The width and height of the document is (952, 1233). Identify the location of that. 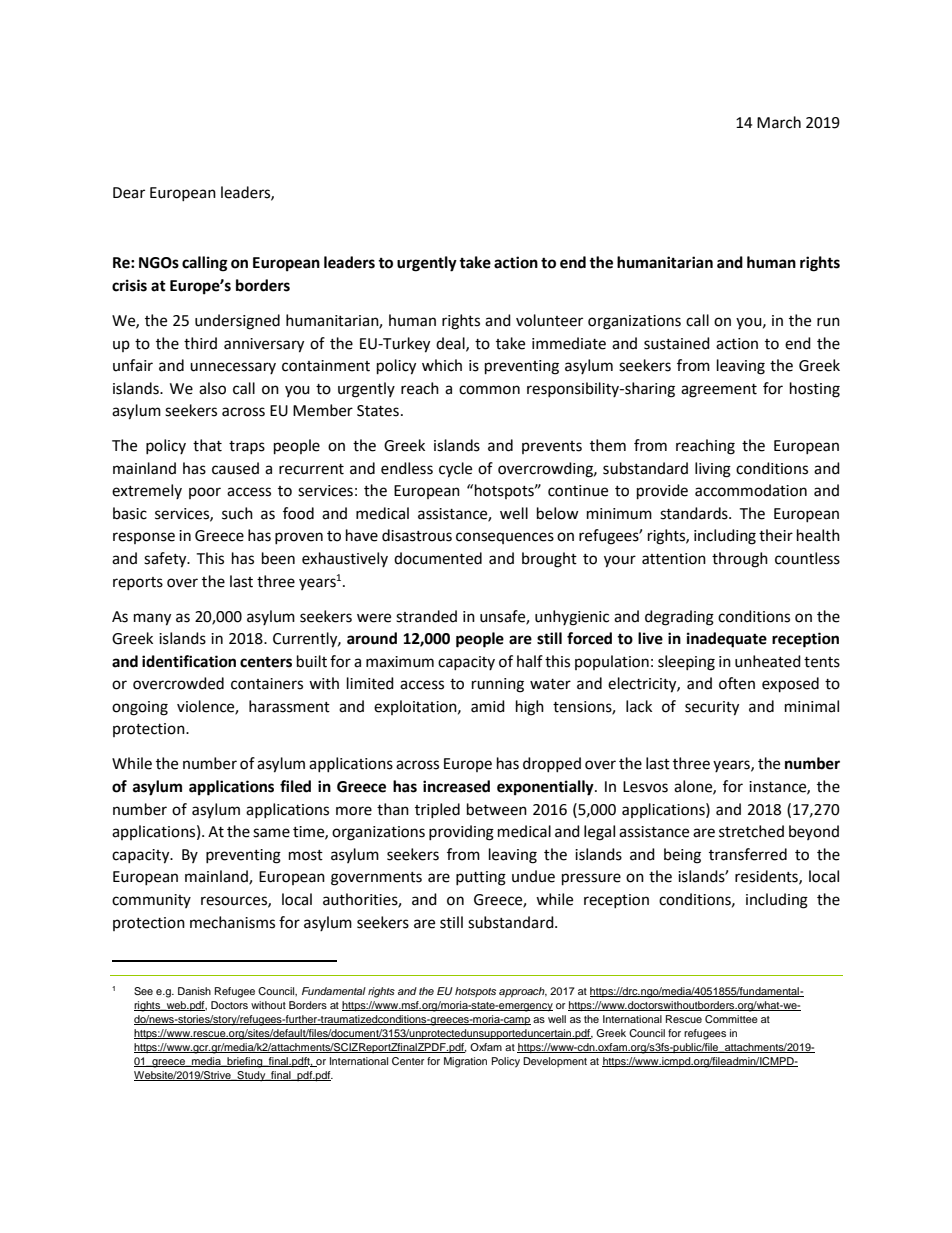
(207, 445).
